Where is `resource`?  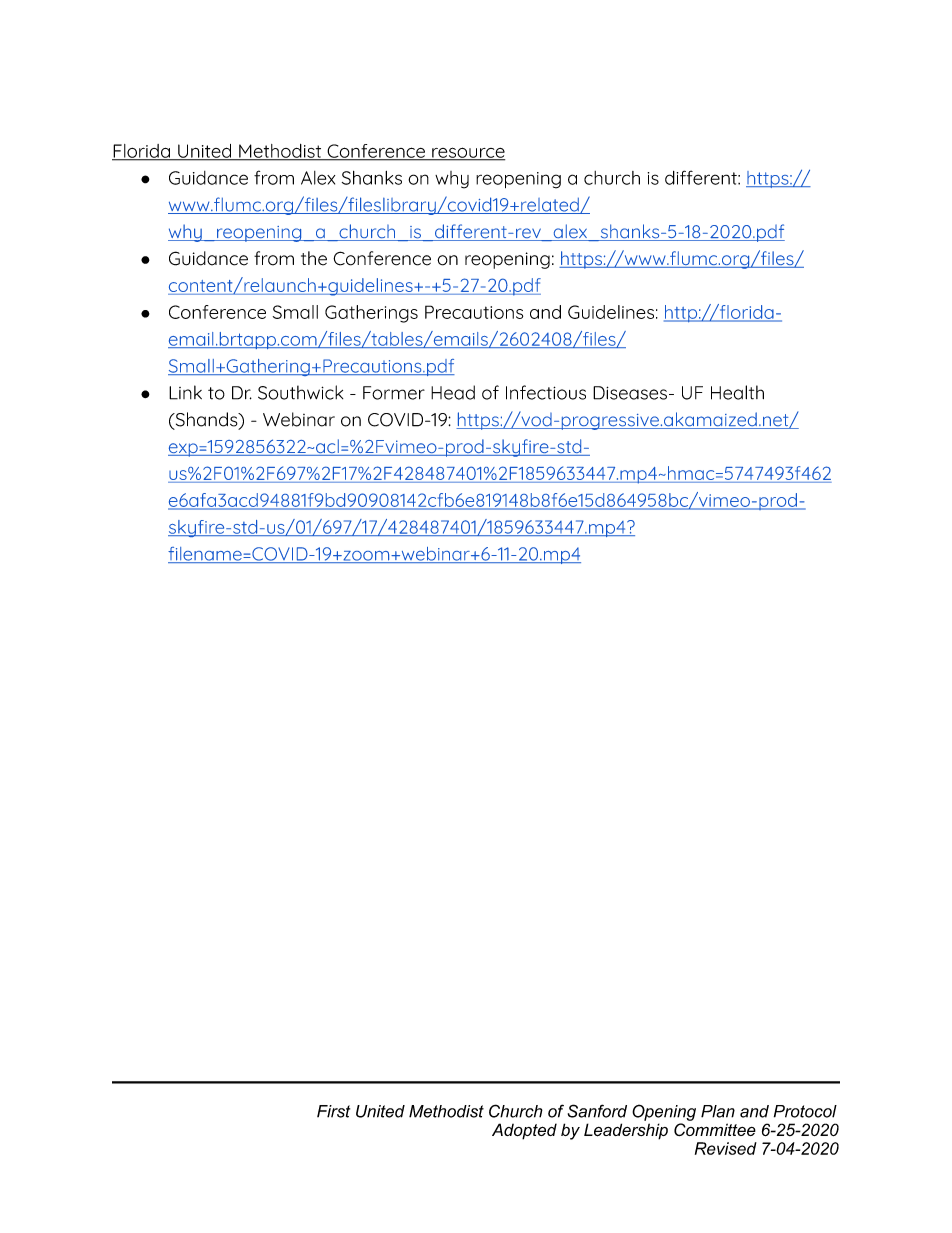 resource is located at coordinates (467, 153).
